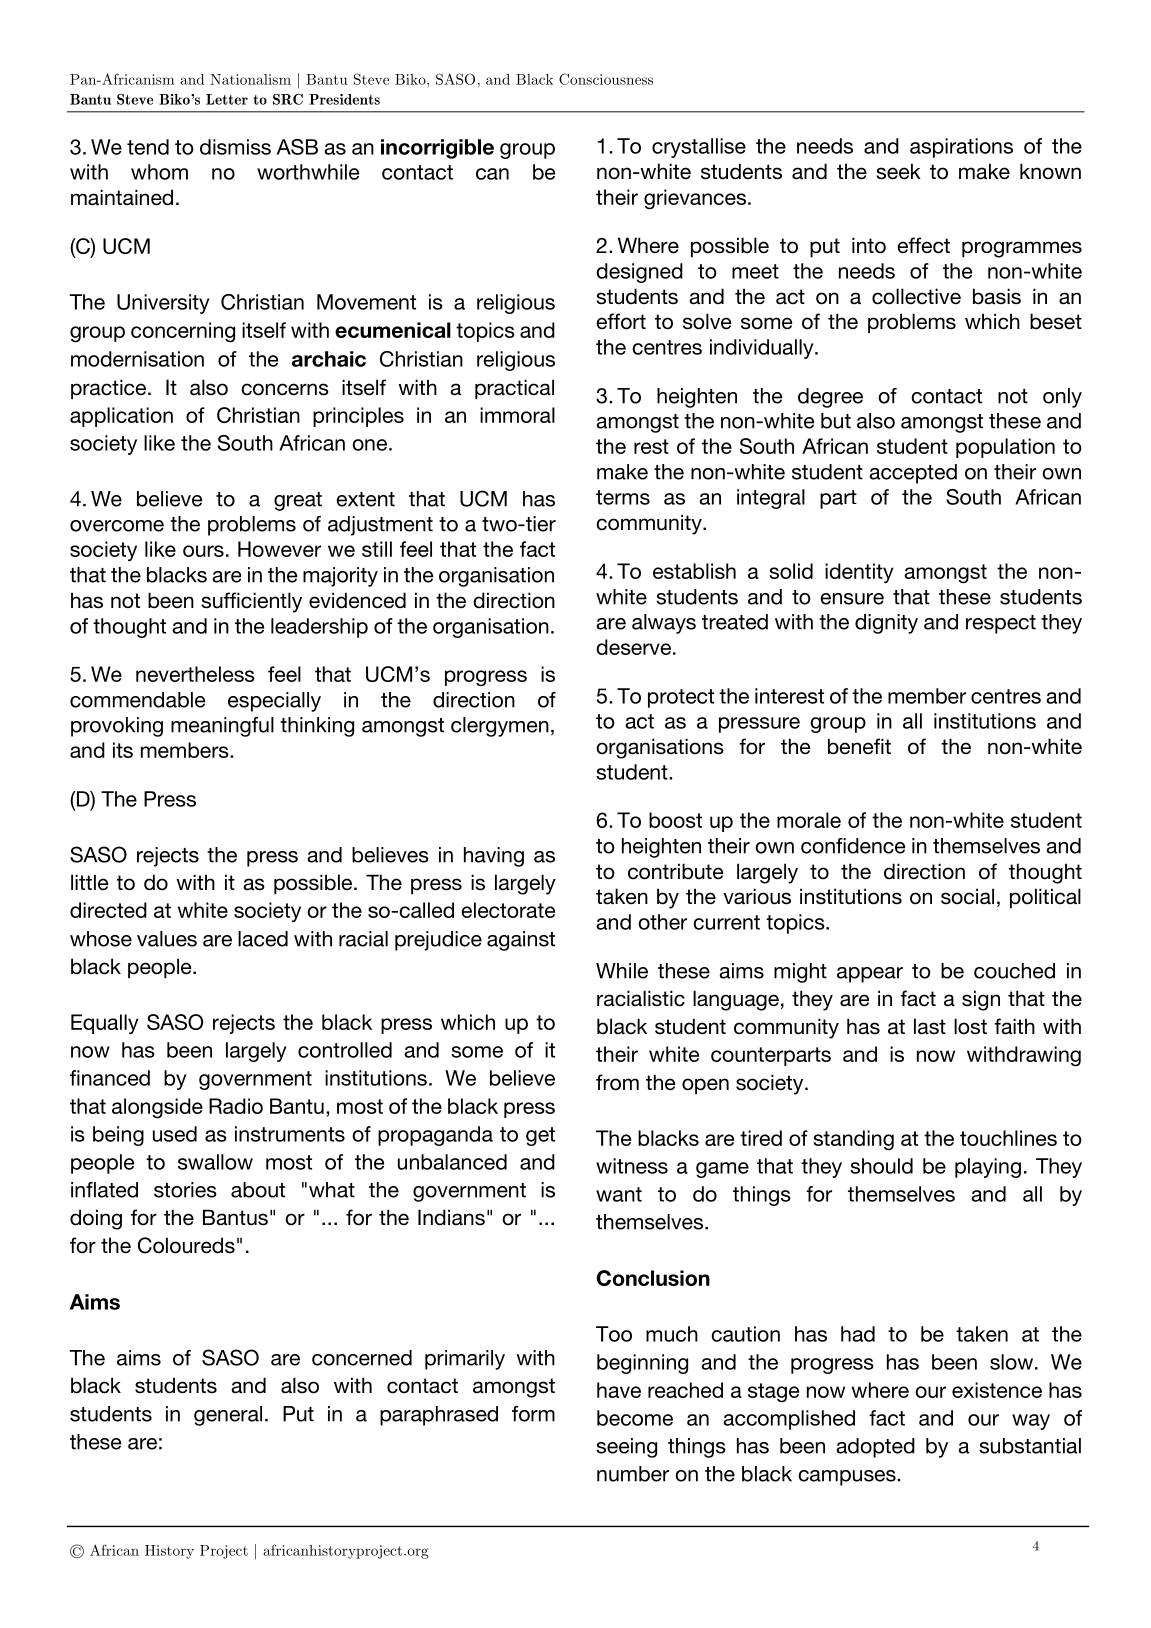  Describe the element at coordinates (500, 727) in the document. I see `clergymen` at that location.
